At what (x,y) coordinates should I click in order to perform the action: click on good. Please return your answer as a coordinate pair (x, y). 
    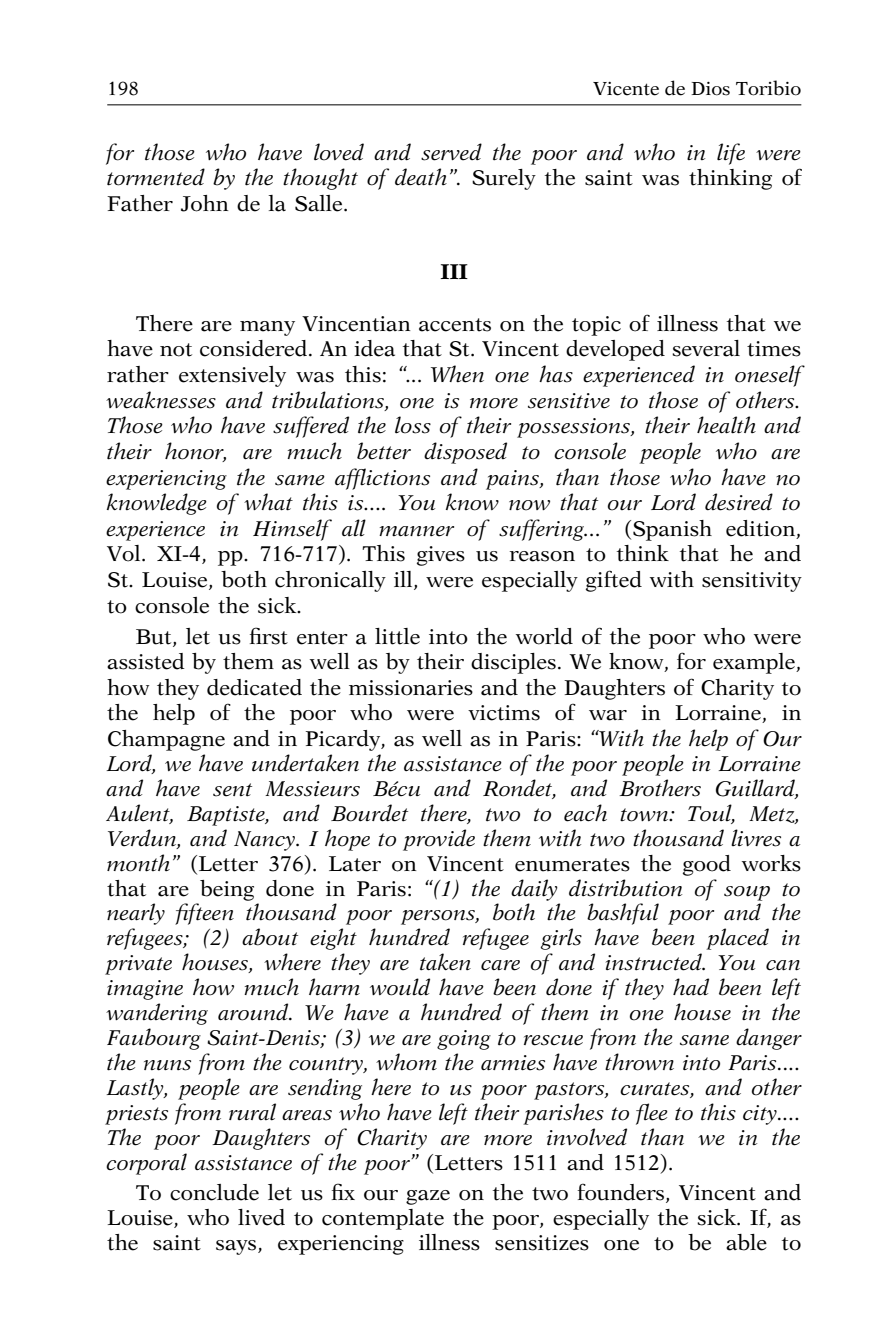
    Looking at the image, I should click on (707, 865).
